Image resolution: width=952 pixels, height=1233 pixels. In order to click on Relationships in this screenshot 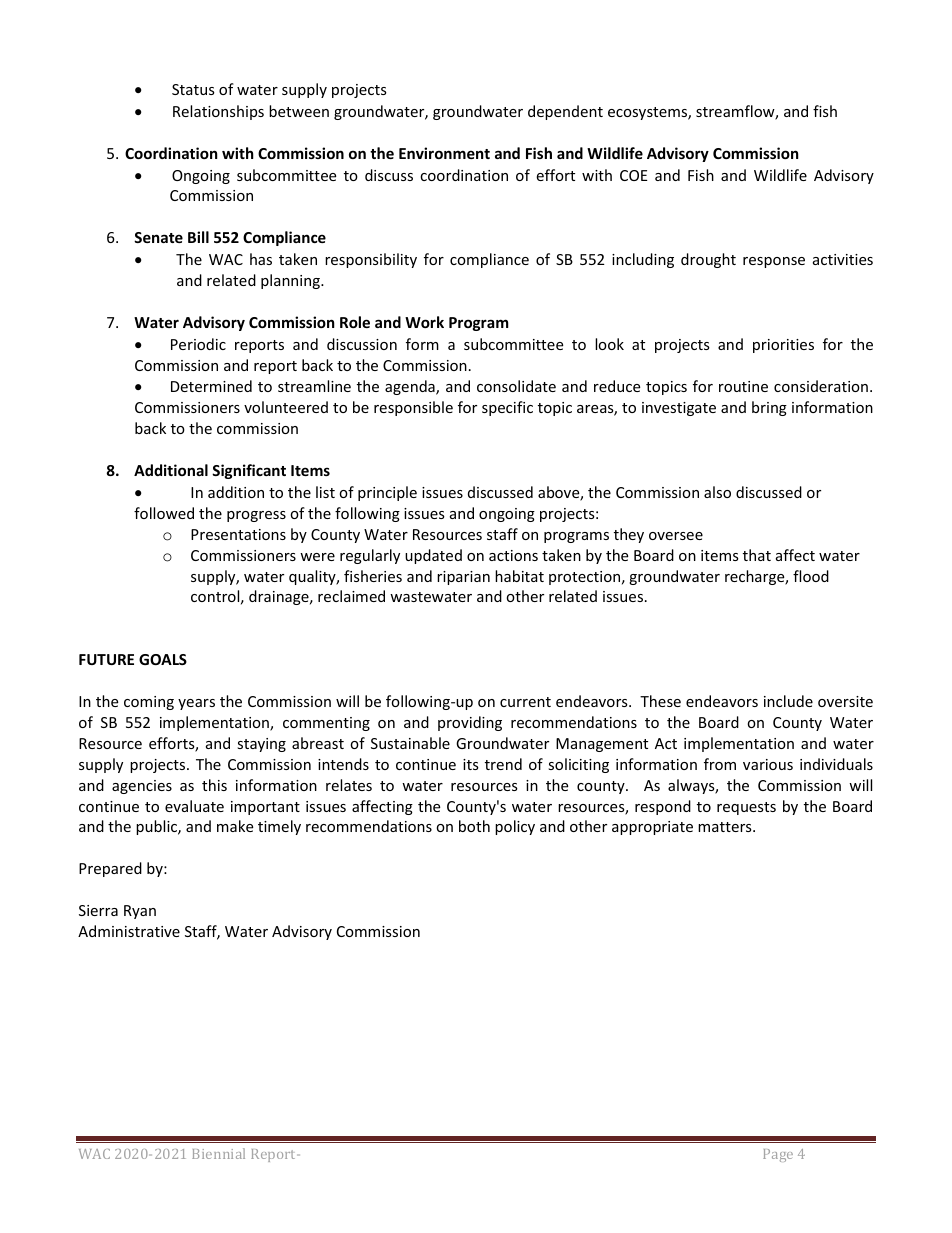, I will do `click(218, 112)`.
